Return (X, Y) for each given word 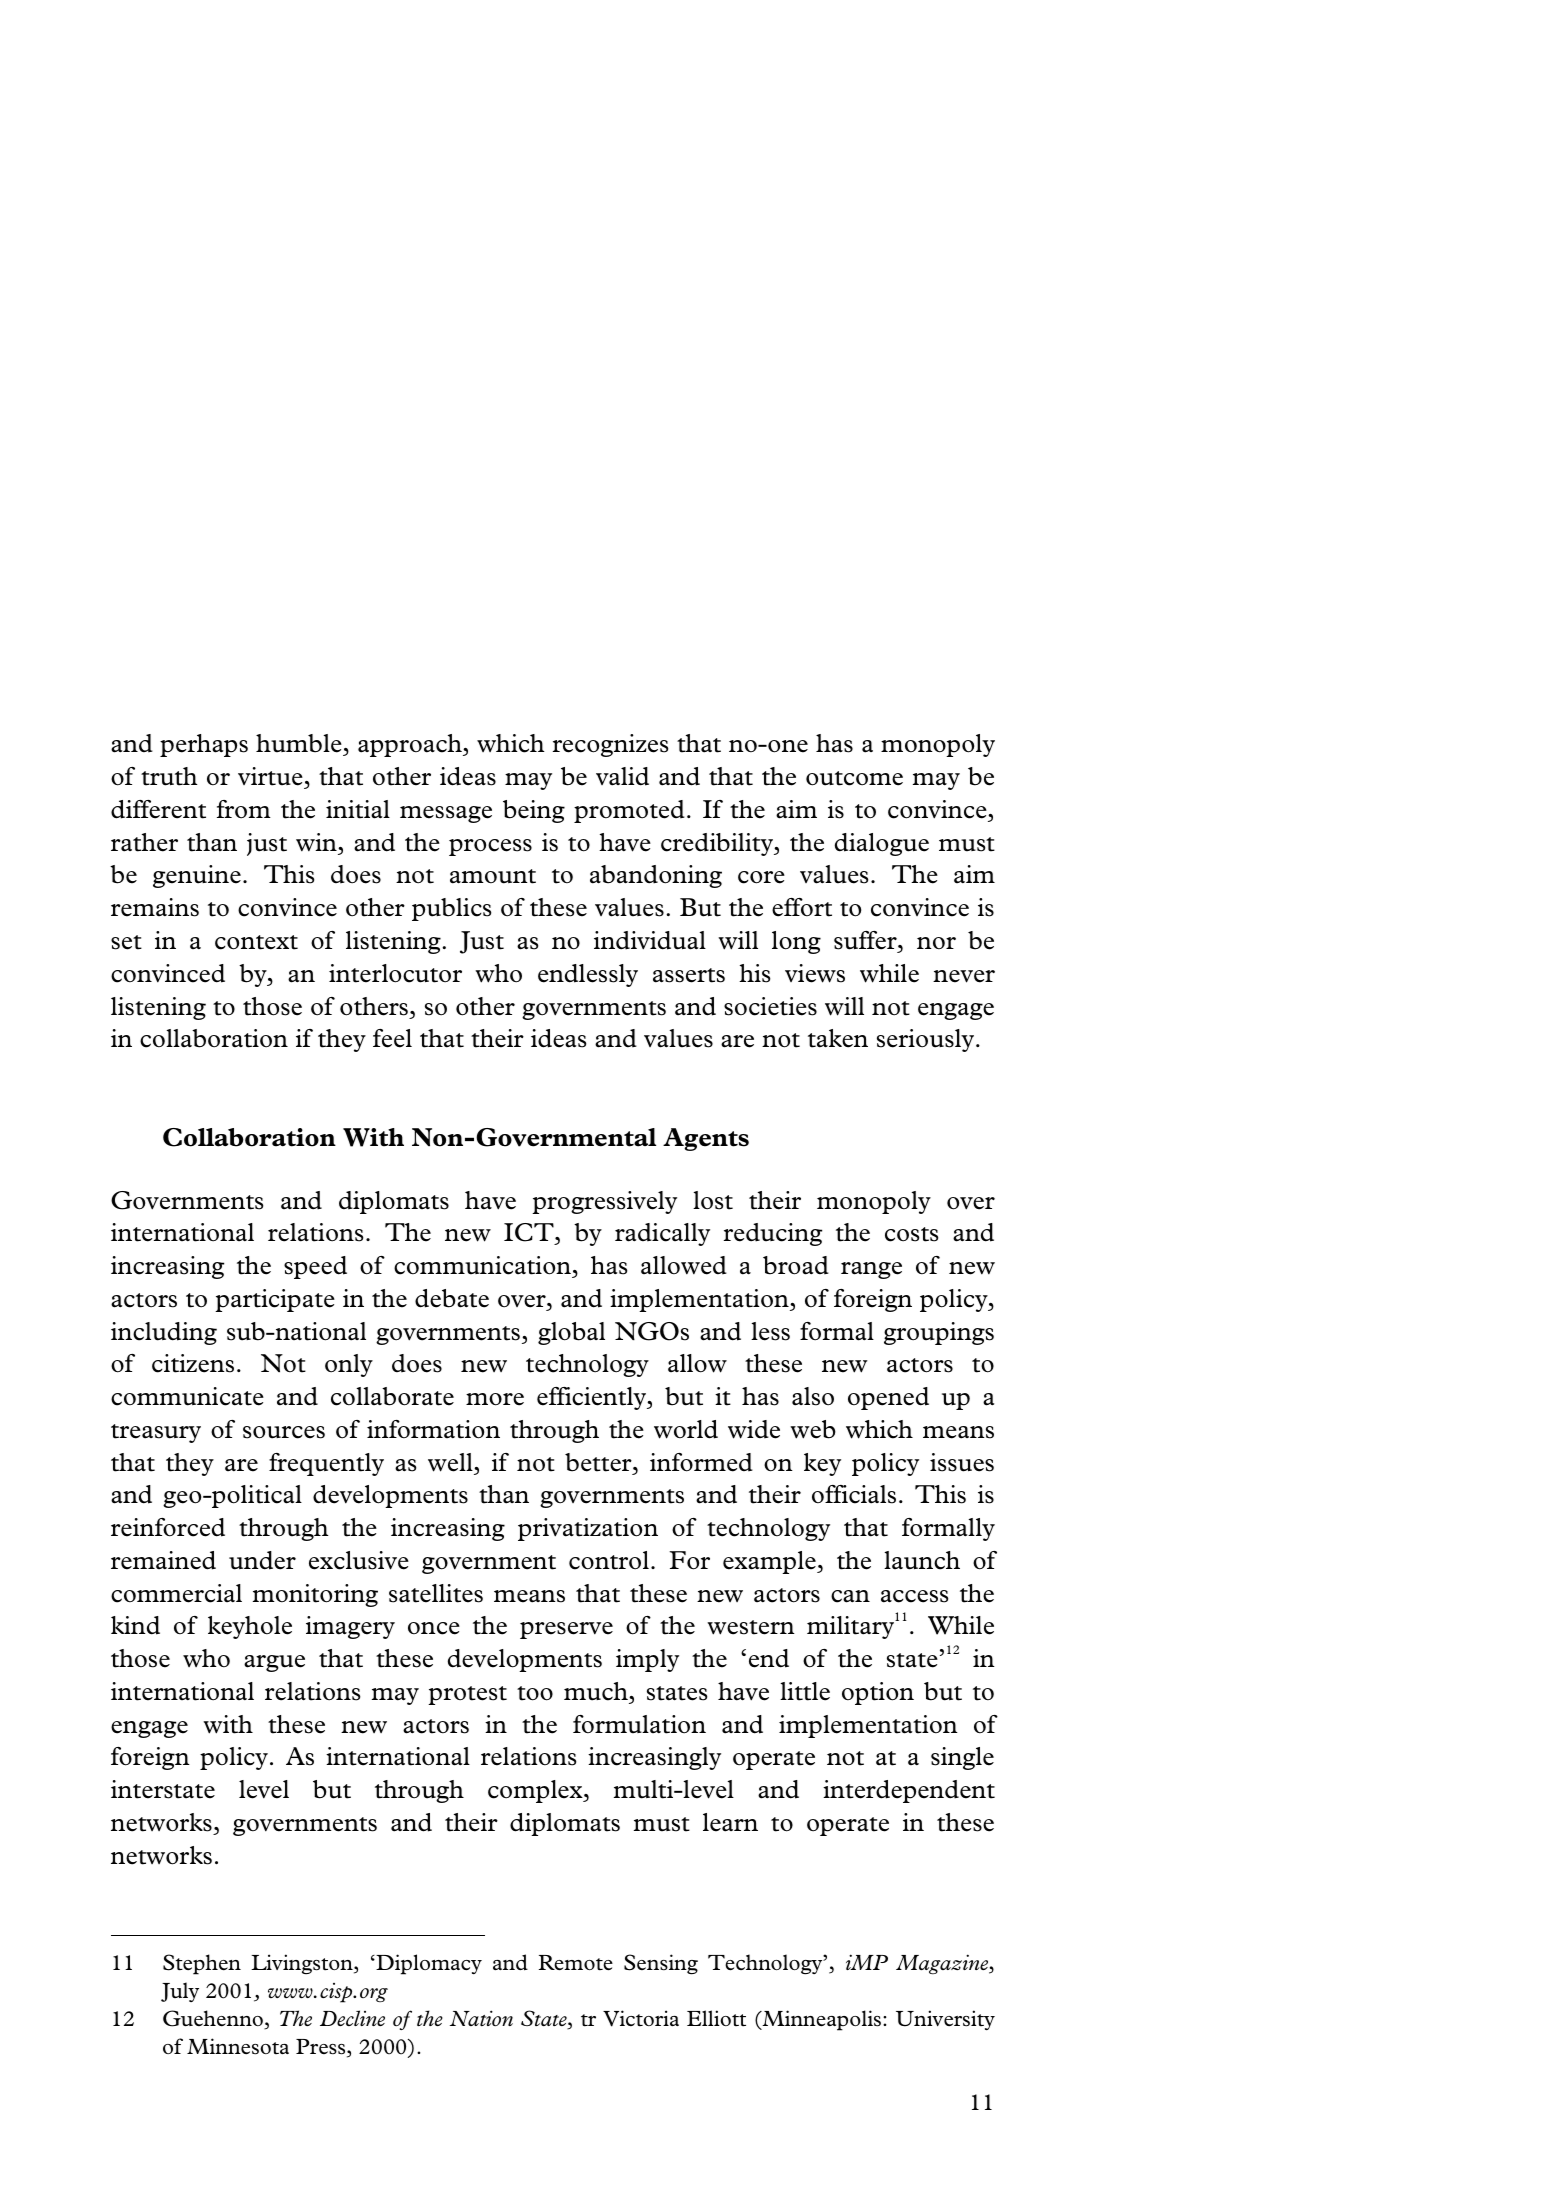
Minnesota (238, 2046)
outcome (854, 778)
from (244, 809)
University (945, 2020)
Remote (576, 1963)
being (534, 811)
